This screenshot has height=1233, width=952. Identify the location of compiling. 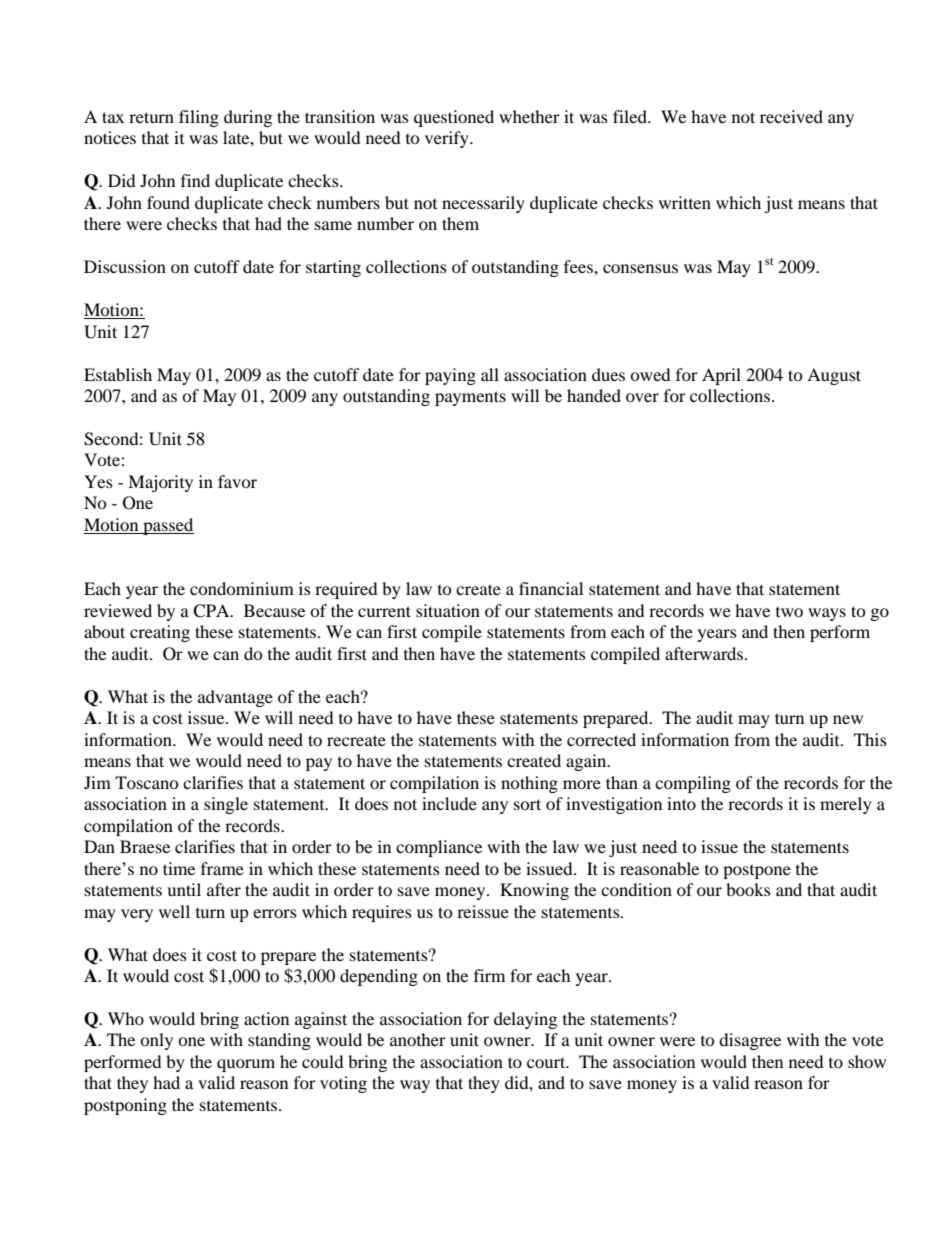
(693, 784).
